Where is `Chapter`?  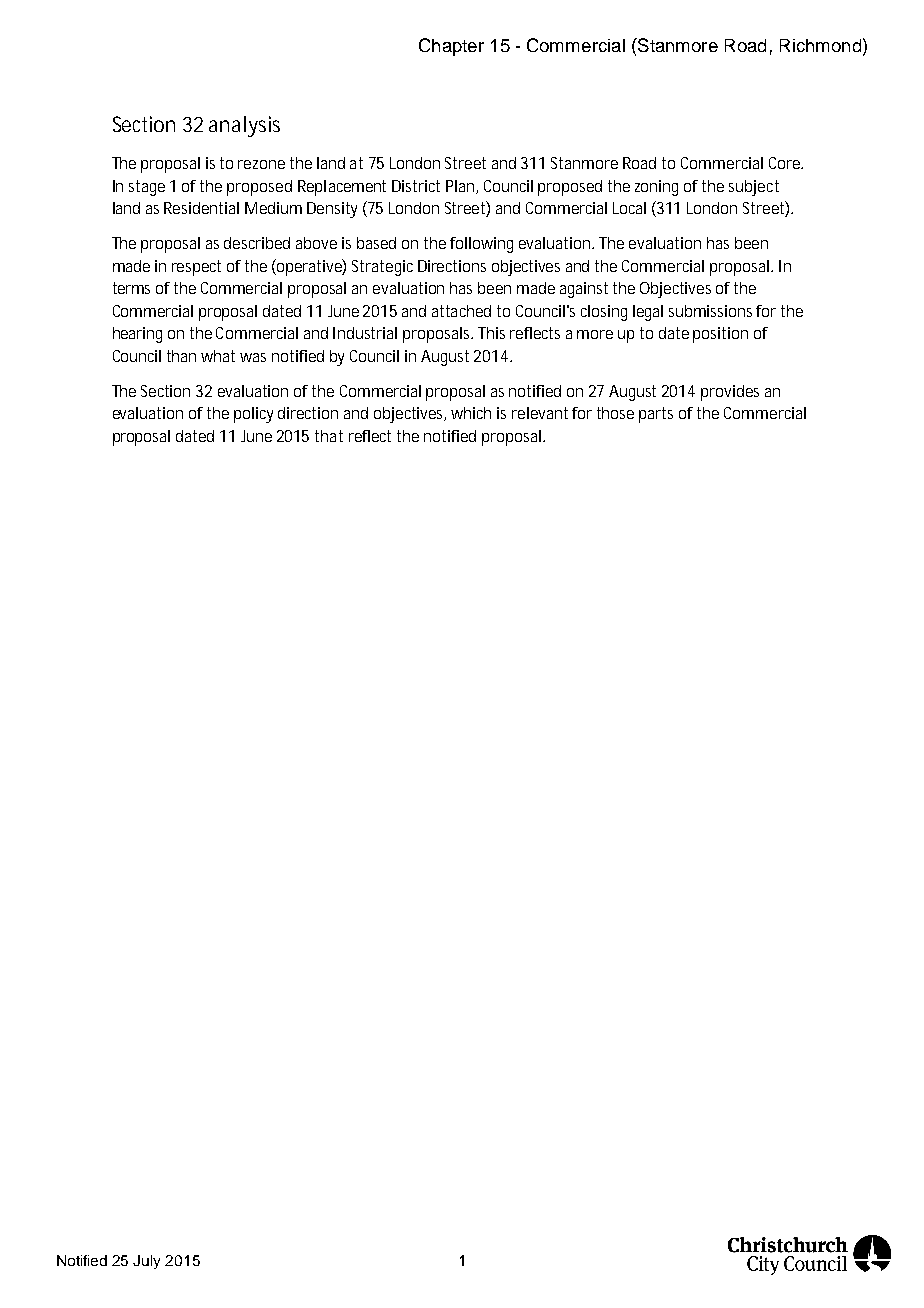
Chapter is located at coordinates (451, 47).
